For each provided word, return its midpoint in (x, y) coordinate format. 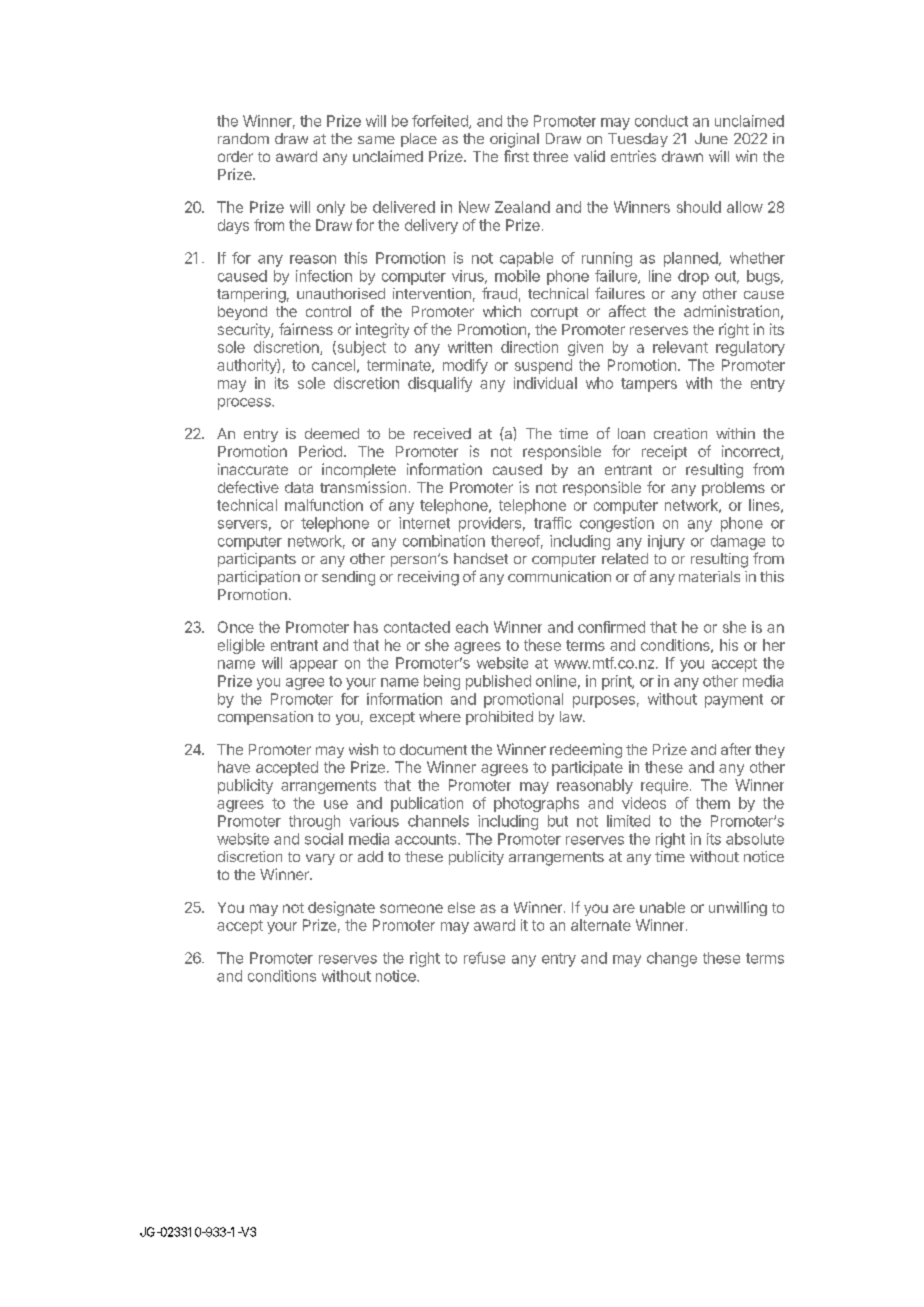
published (498, 682)
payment (734, 701)
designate (341, 908)
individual (545, 383)
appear (314, 666)
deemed (332, 433)
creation (680, 433)
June (711, 138)
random (243, 138)
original (514, 140)
